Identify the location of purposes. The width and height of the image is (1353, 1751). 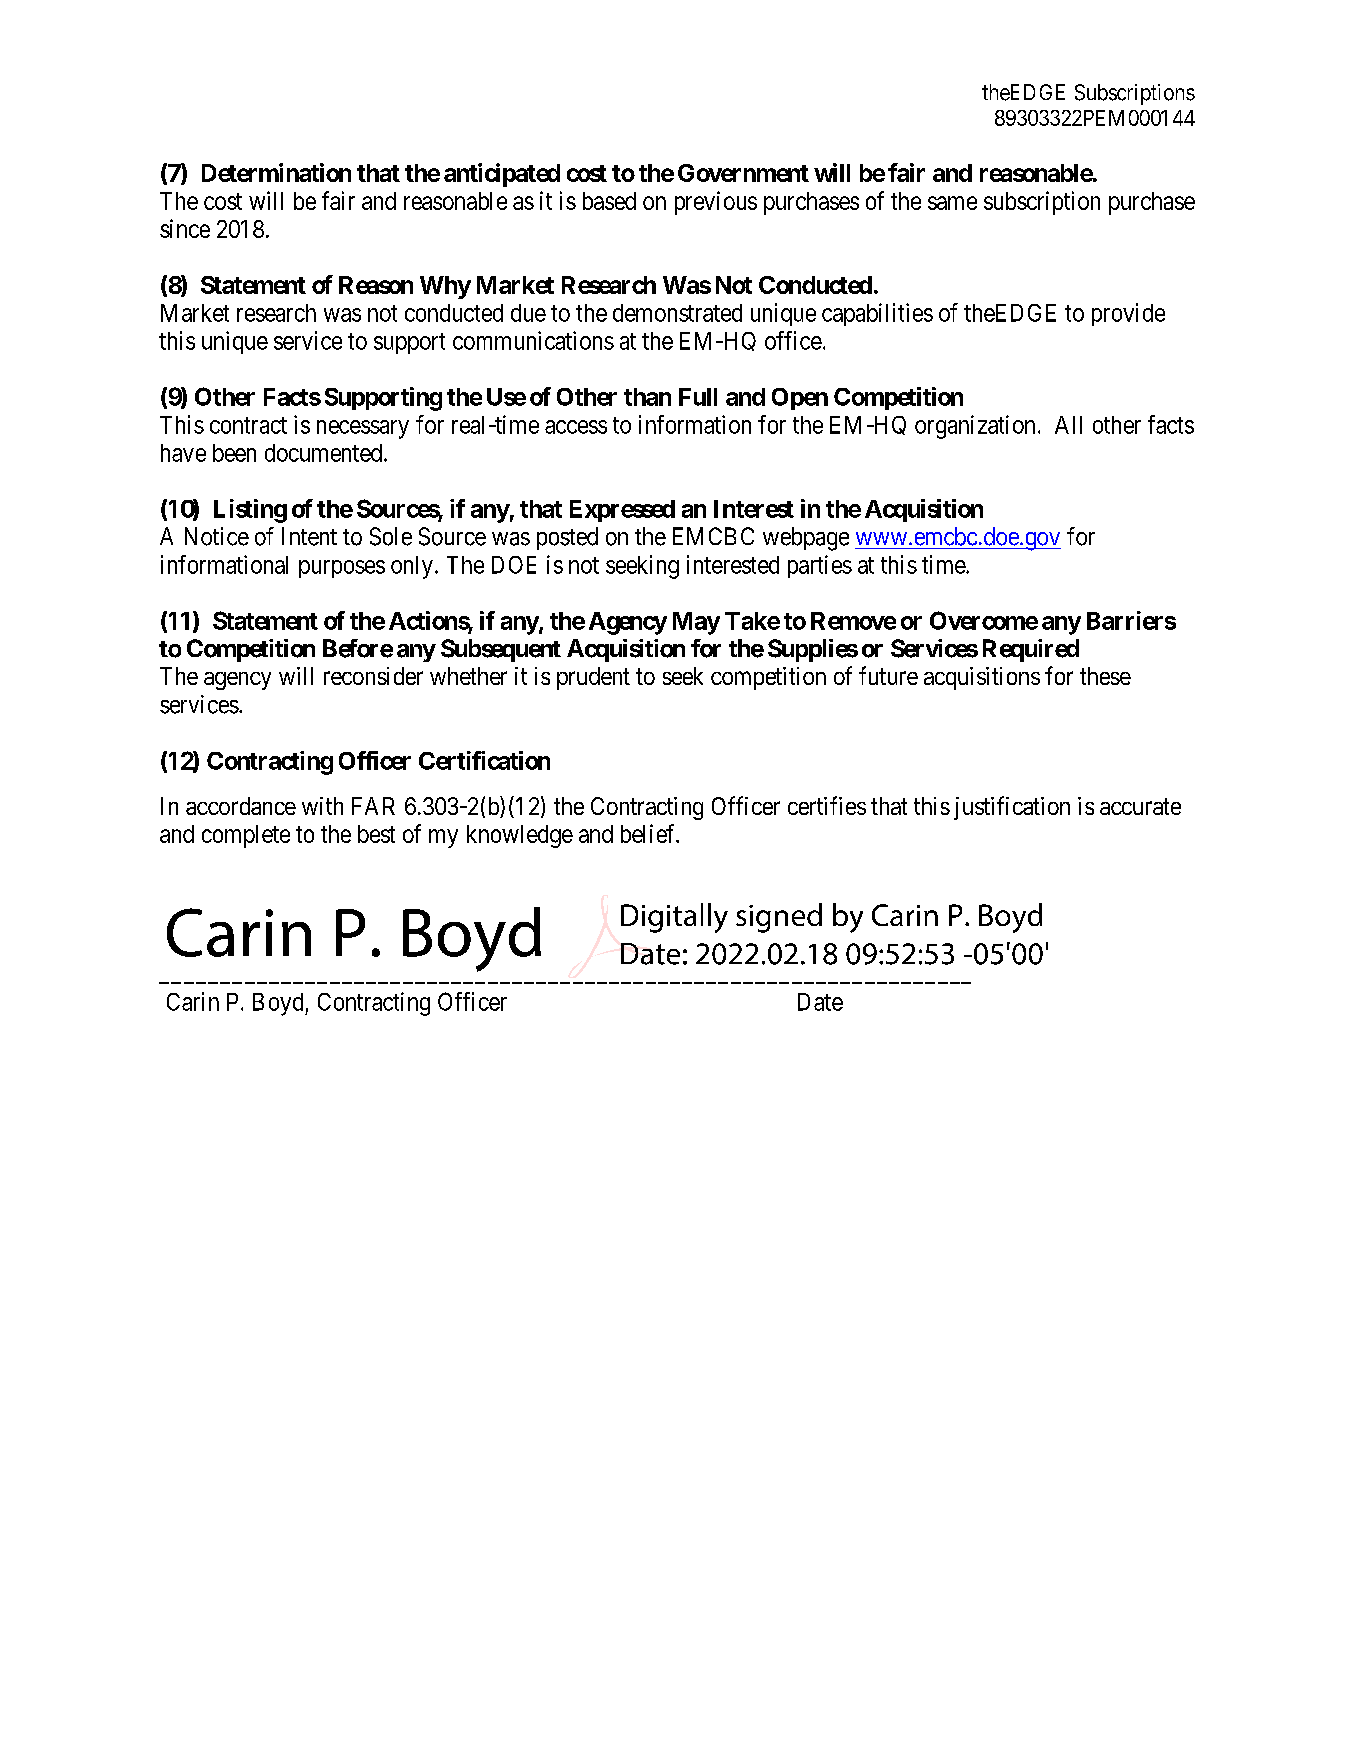
(342, 569).
